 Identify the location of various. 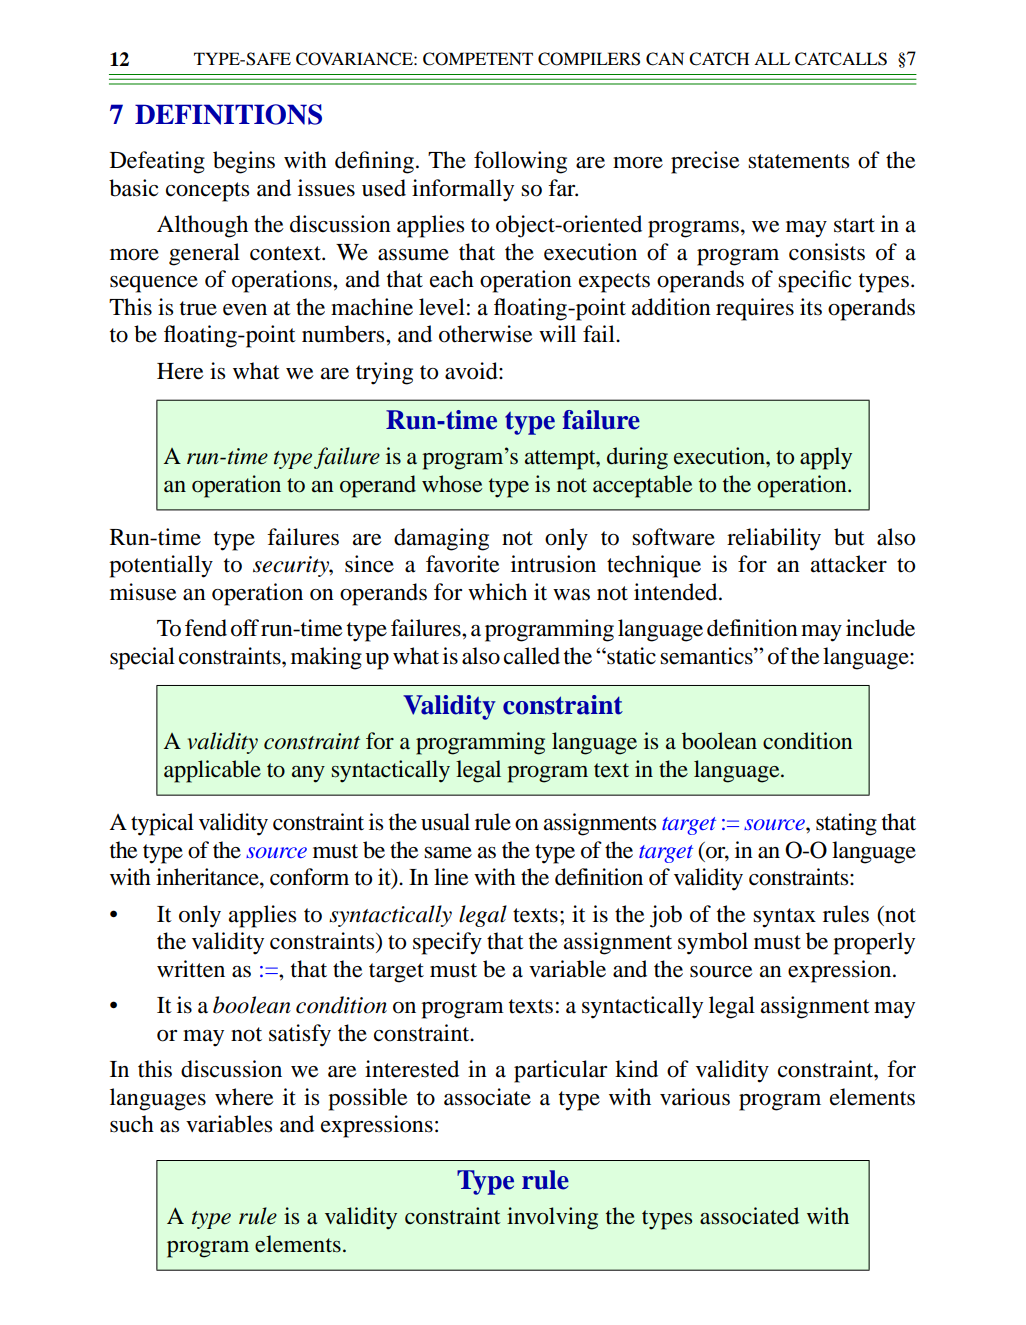
(695, 1097).
